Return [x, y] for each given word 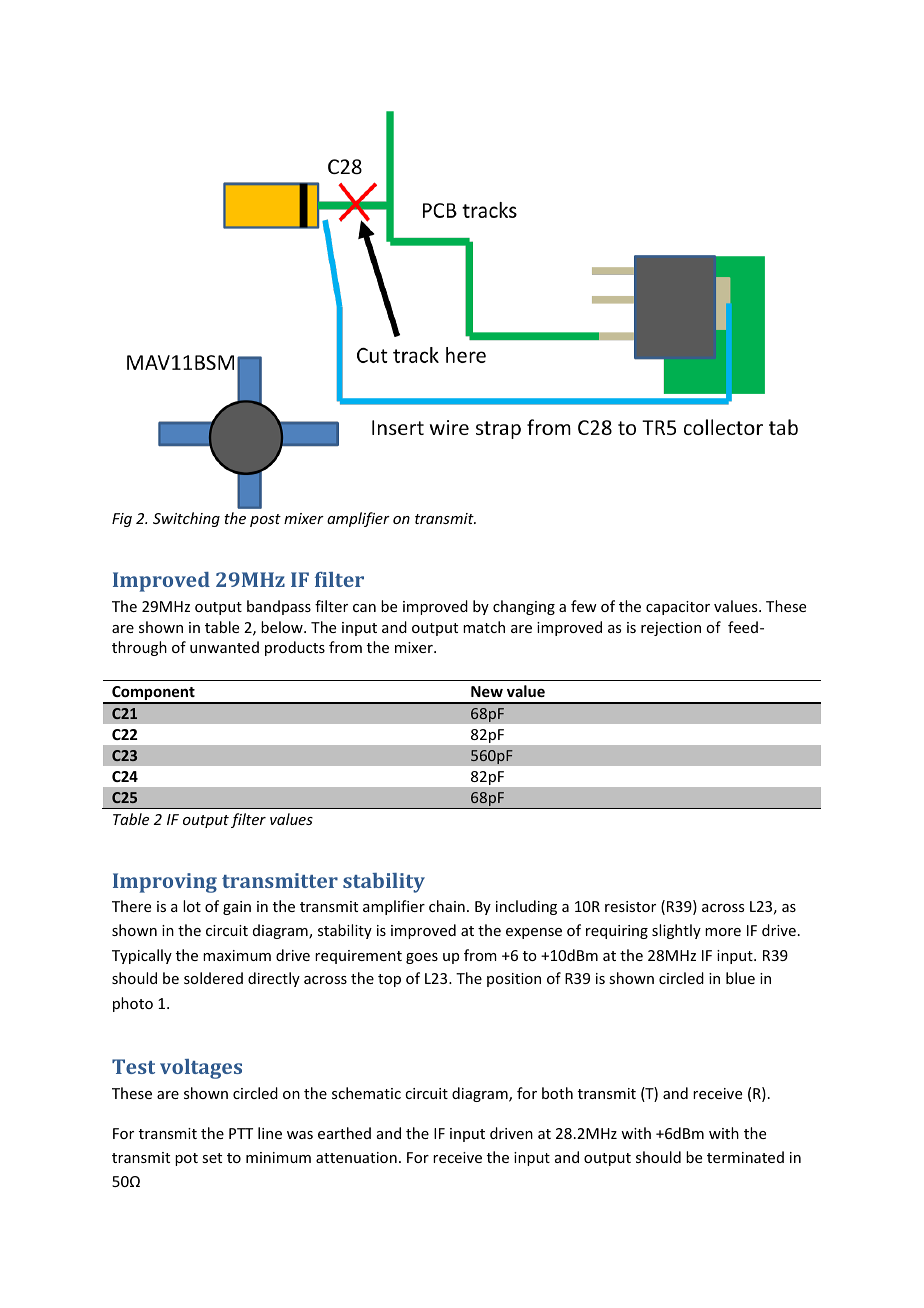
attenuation [356, 1157]
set [212, 1158]
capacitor [678, 608]
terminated [745, 1157]
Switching [186, 519]
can [364, 608]
